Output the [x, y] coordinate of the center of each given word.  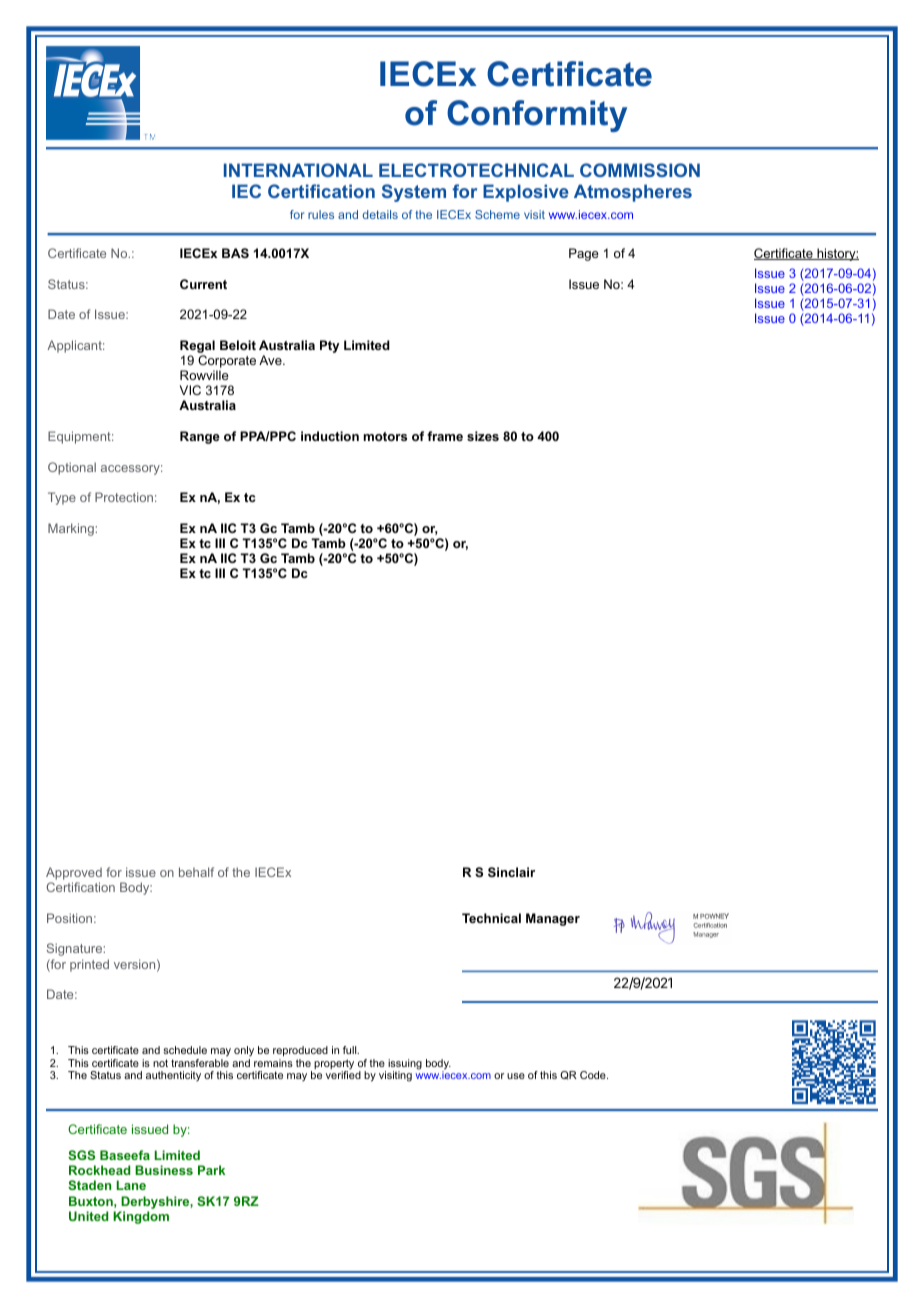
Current [203, 284]
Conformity [537, 116]
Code [594, 1075]
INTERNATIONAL [298, 170]
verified [343, 1075]
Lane [131, 1185]
